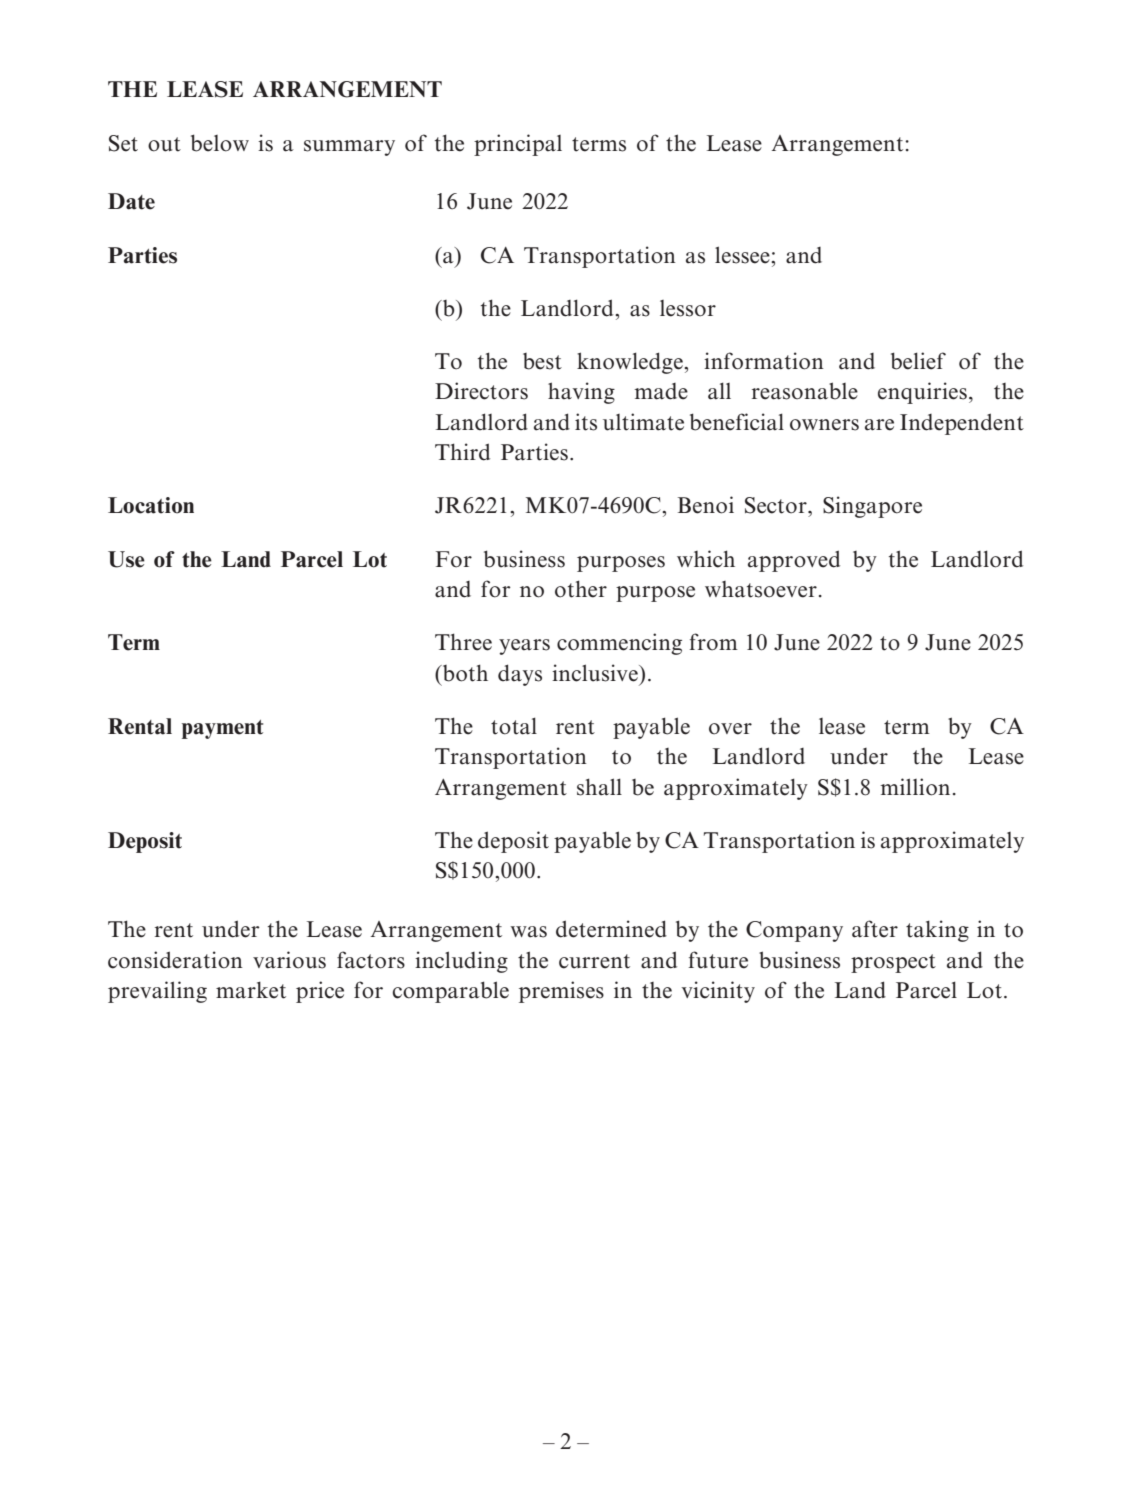 The height and width of the screenshot is (1509, 1132). Describe the element at coordinates (743, 255) in the screenshot. I see `lessee` at that location.
